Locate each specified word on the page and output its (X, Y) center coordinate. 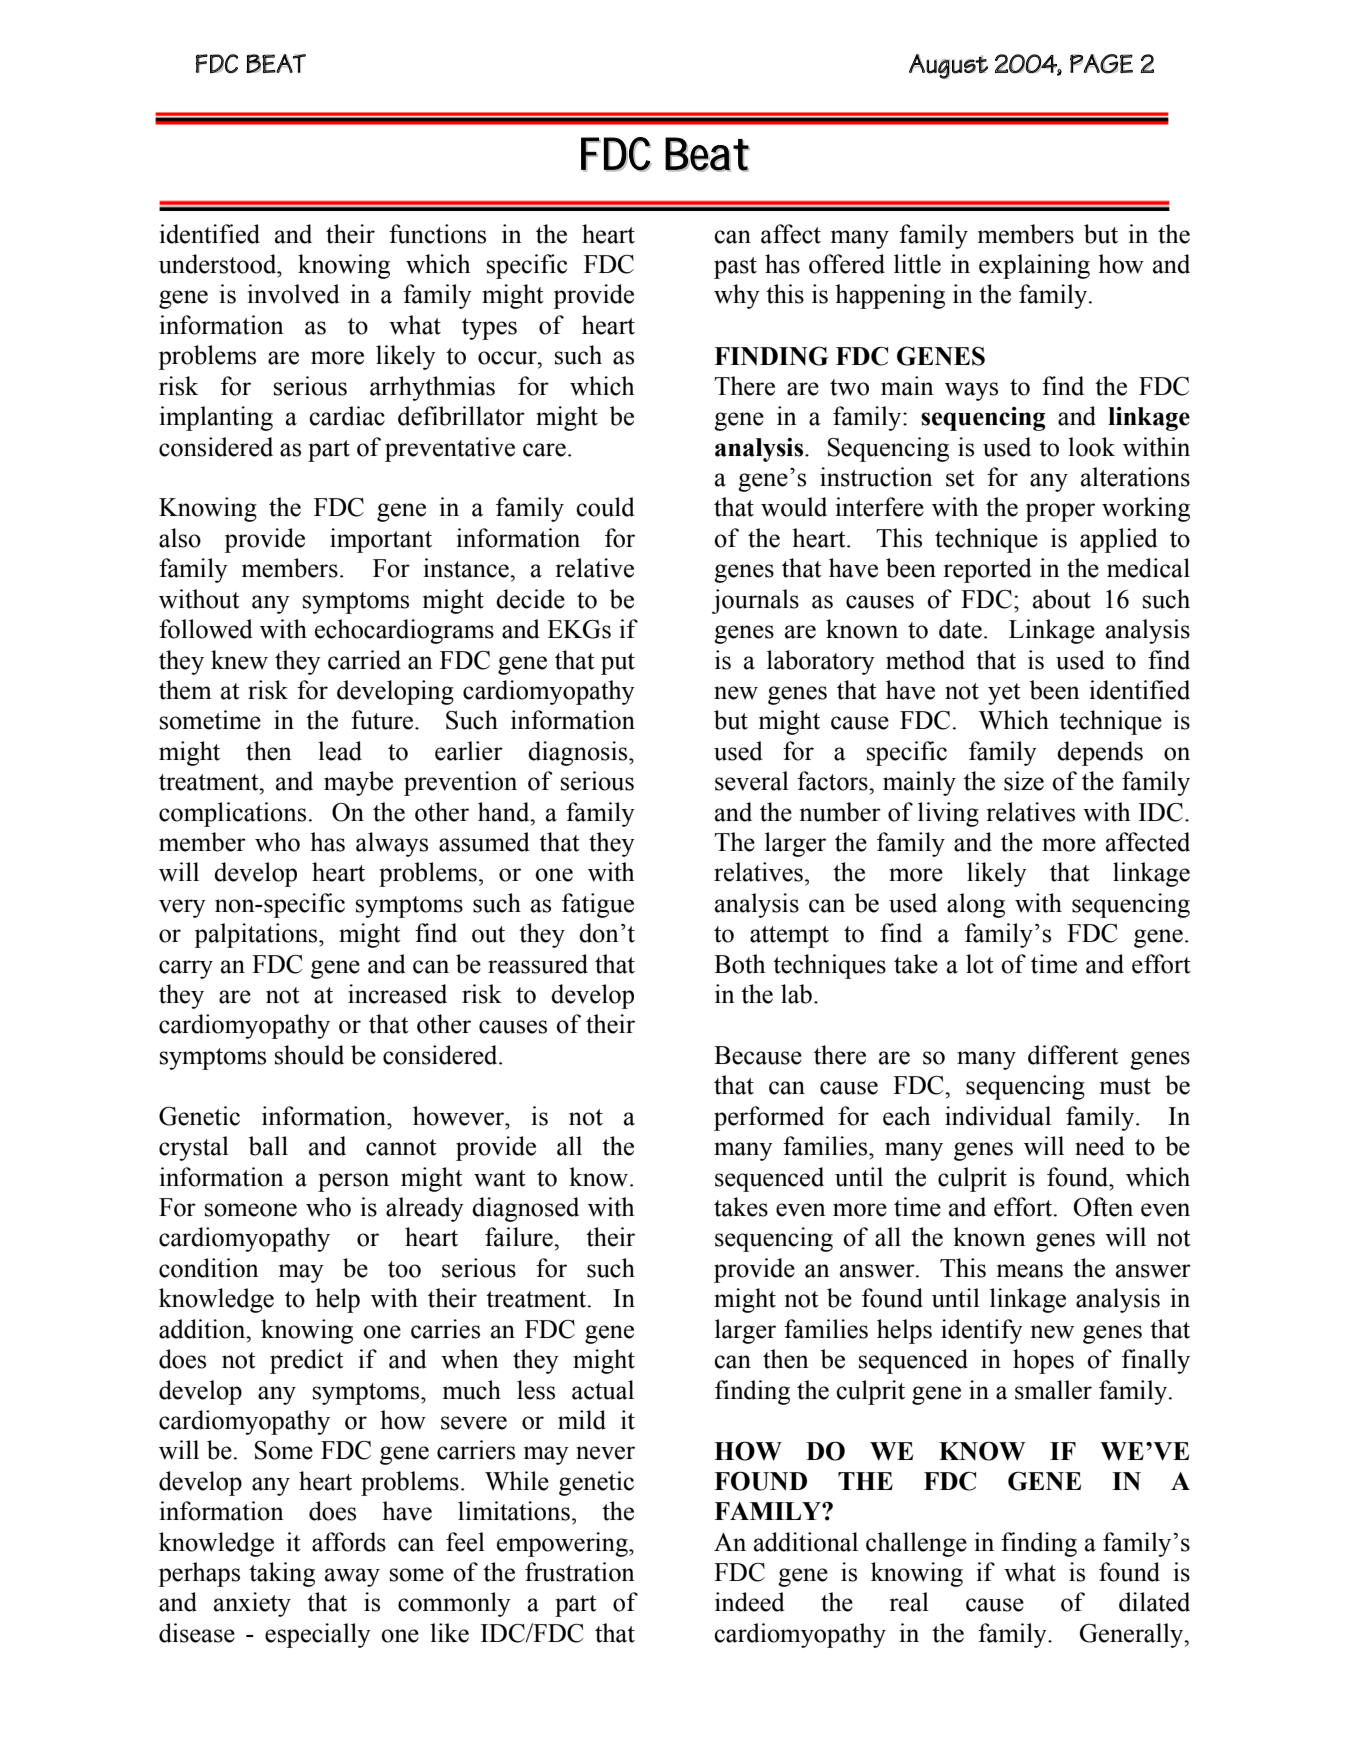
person (353, 1182)
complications (232, 814)
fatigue (598, 905)
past (735, 268)
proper (1060, 512)
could (605, 507)
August (948, 66)
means (1030, 1271)
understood (219, 264)
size (1024, 781)
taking (282, 1574)
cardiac (347, 416)
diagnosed (525, 1209)
